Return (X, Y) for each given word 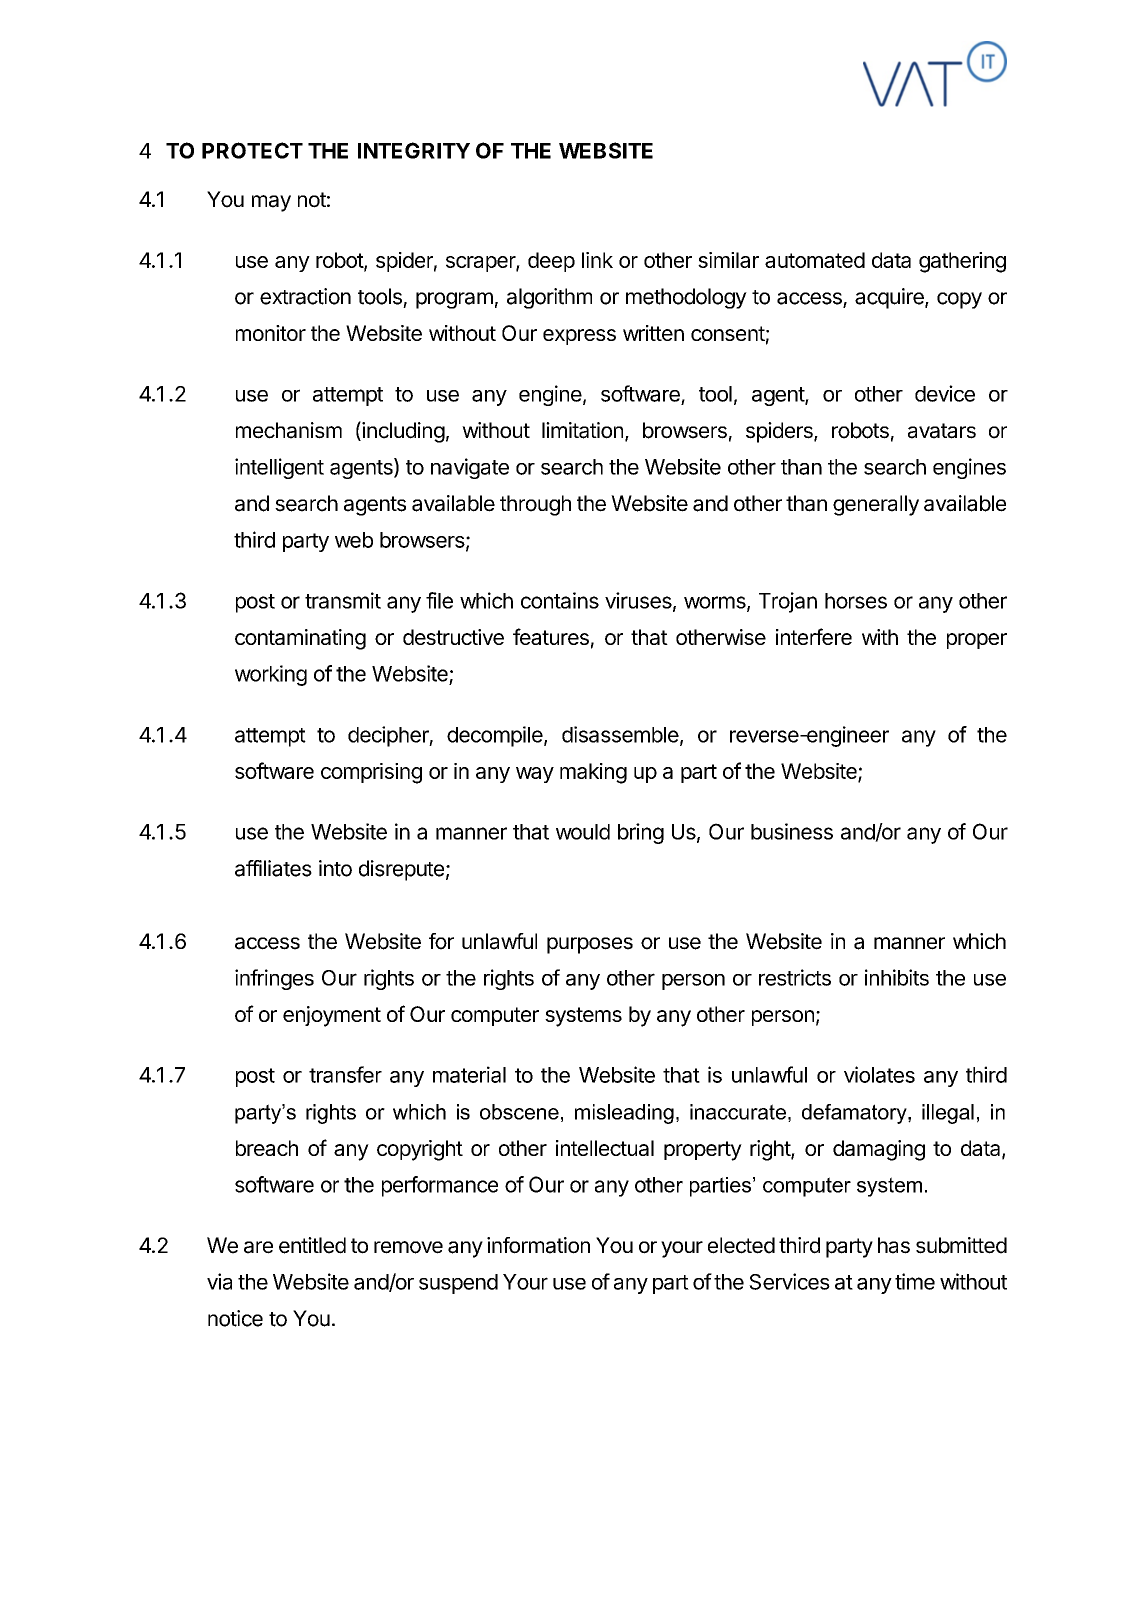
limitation (582, 430)
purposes (590, 945)
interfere (814, 636)
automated (815, 260)
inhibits (897, 977)
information (538, 1245)
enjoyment (332, 1016)
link (597, 260)
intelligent (279, 468)
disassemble (620, 734)
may (271, 203)
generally (876, 505)
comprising (371, 773)
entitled (312, 1245)
